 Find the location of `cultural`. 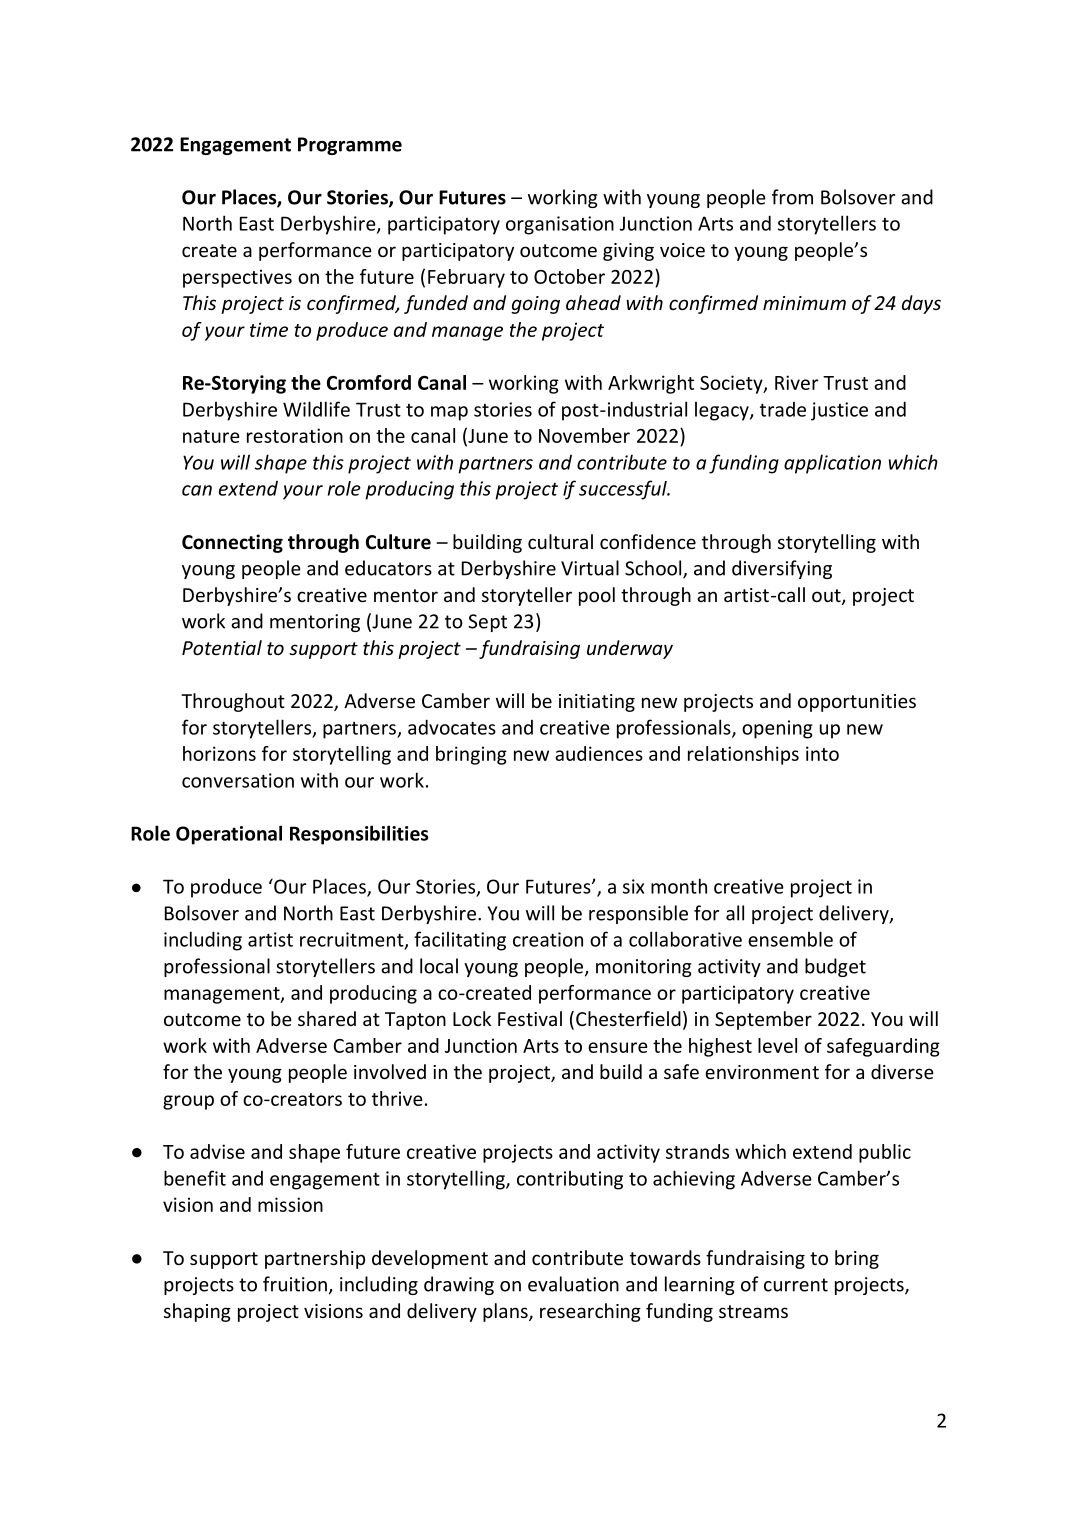

cultural is located at coordinates (560, 541).
